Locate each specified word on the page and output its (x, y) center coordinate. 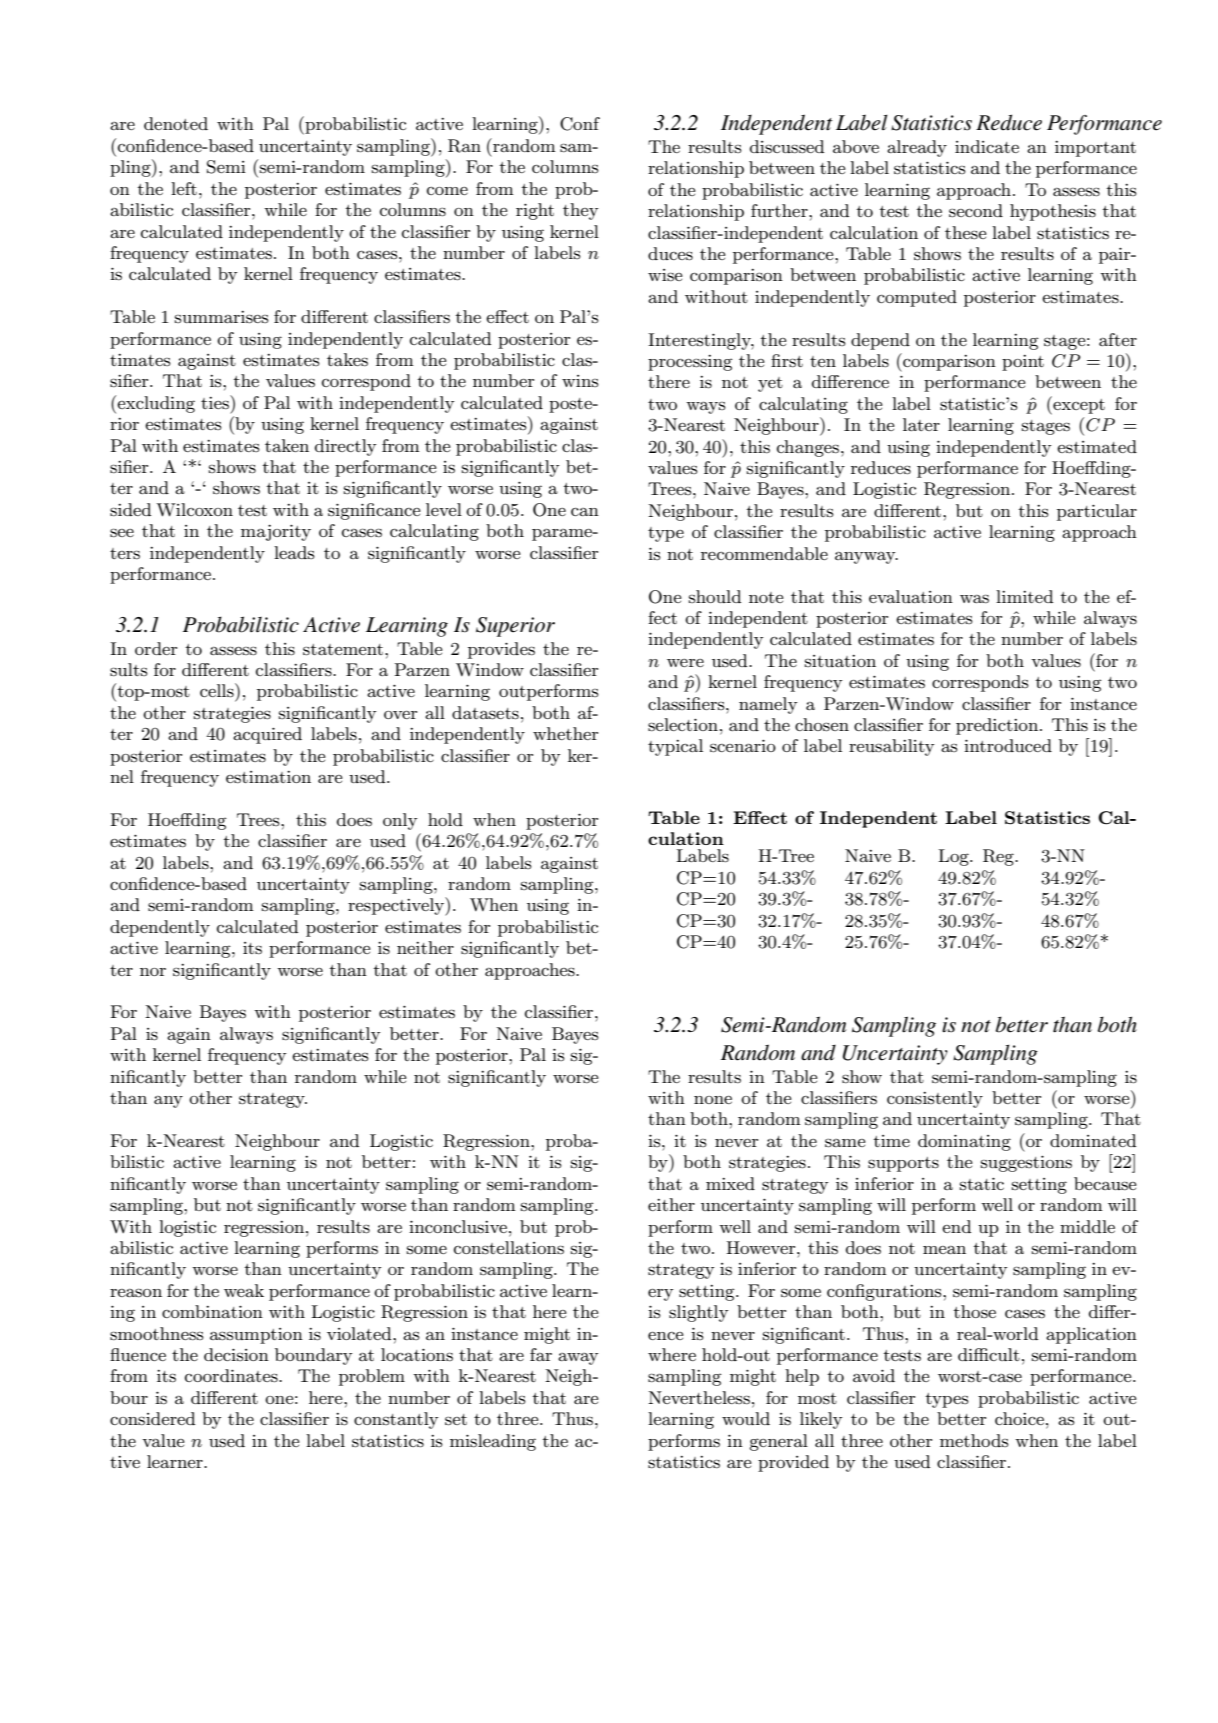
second (976, 211)
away (578, 1359)
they (580, 211)
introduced (1008, 745)
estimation (268, 777)
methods (974, 1440)
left (184, 188)
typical (675, 747)
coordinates (232, 1376)
